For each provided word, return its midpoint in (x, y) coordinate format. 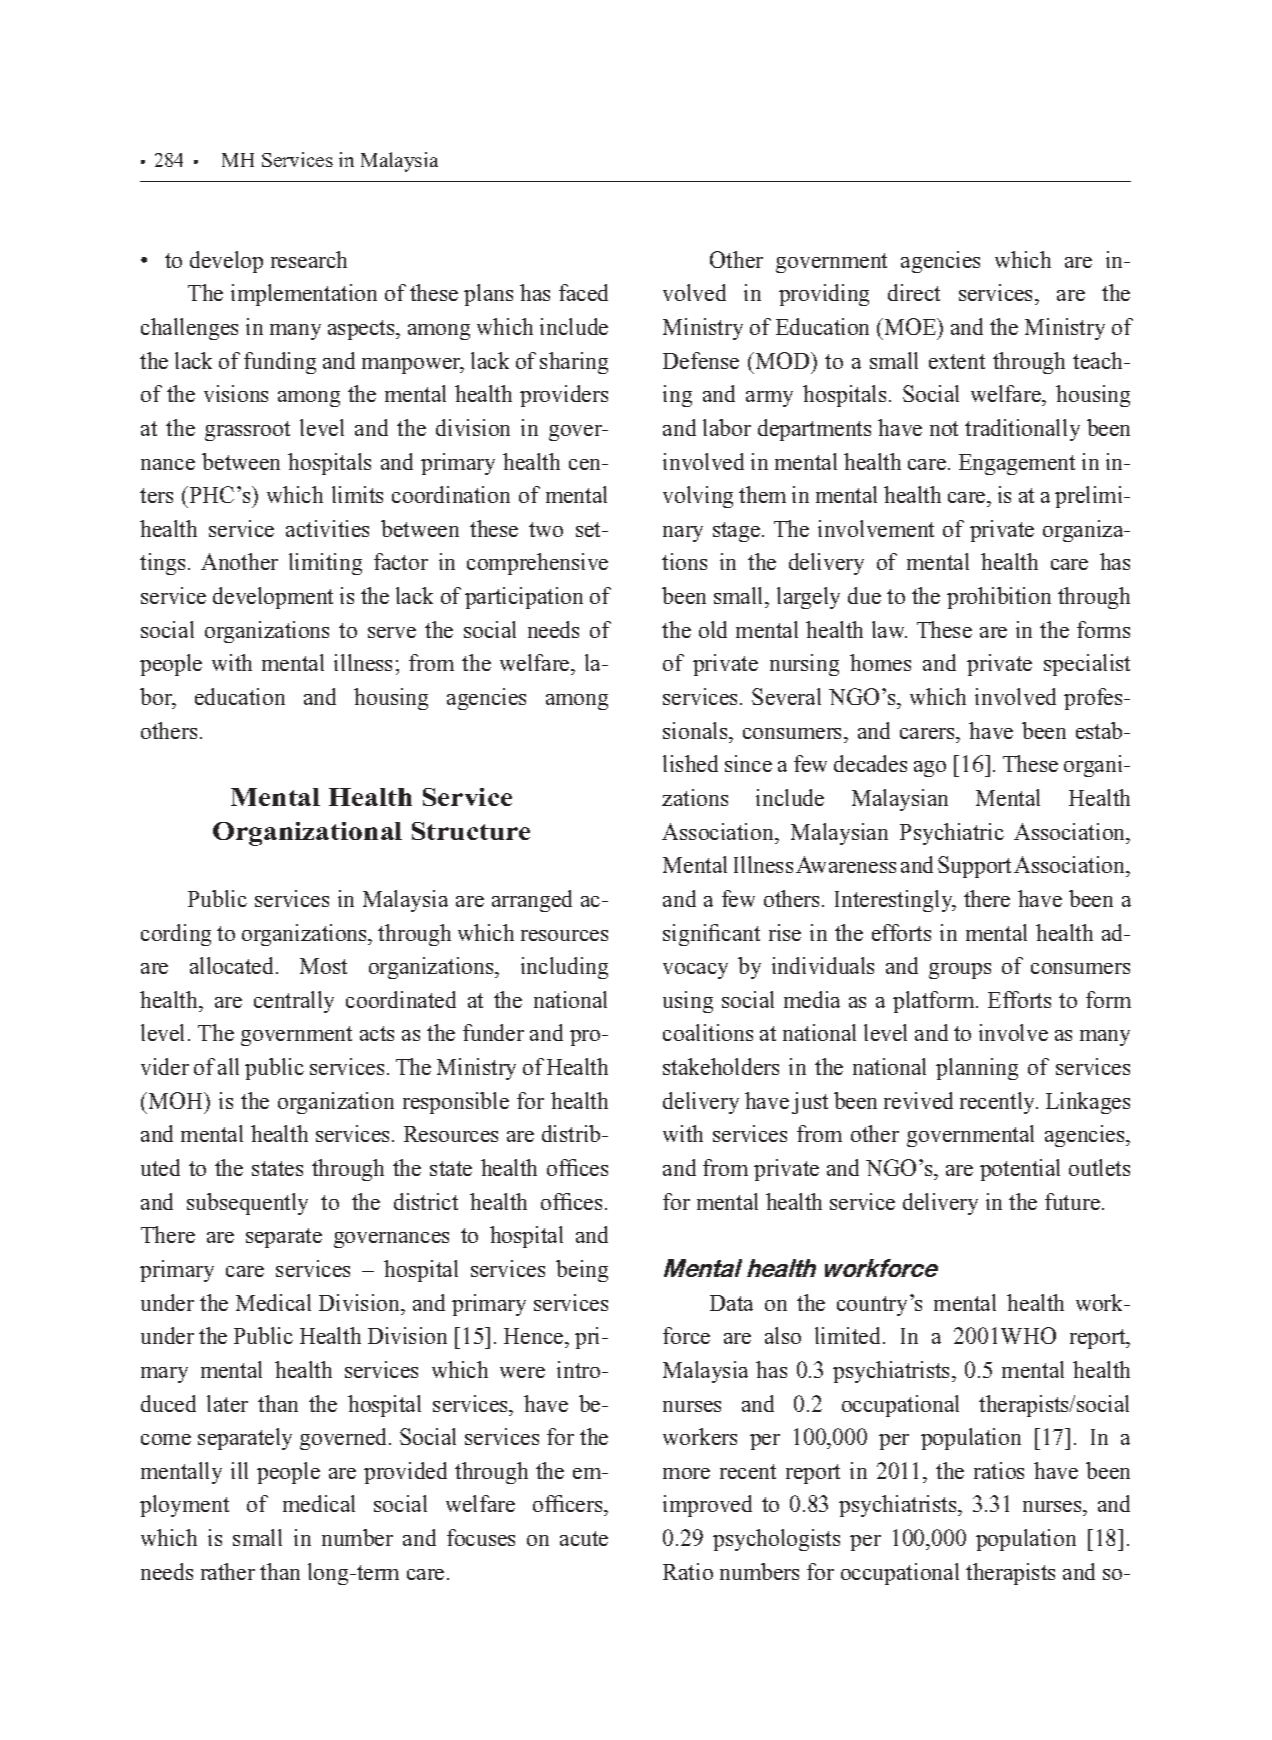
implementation (304, 295)
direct (914, 292)
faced (583, 292)
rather (228, 1571)
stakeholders (721, 1066)
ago (930, 769)
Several (786, 696)
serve (392, 632)
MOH (175, 1100)
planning (977, 1069)
